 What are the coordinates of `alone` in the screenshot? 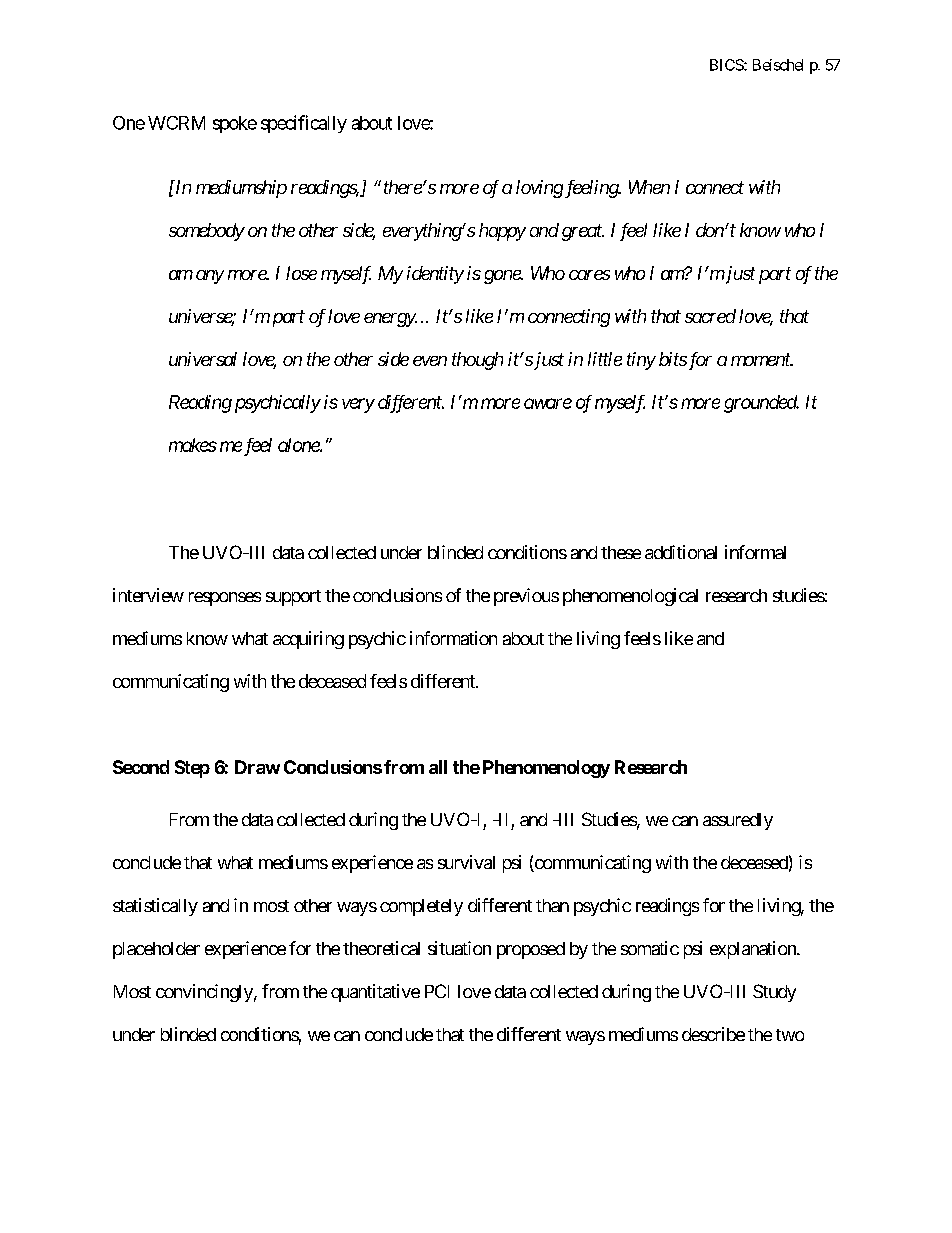 It's located at (299, 445).
